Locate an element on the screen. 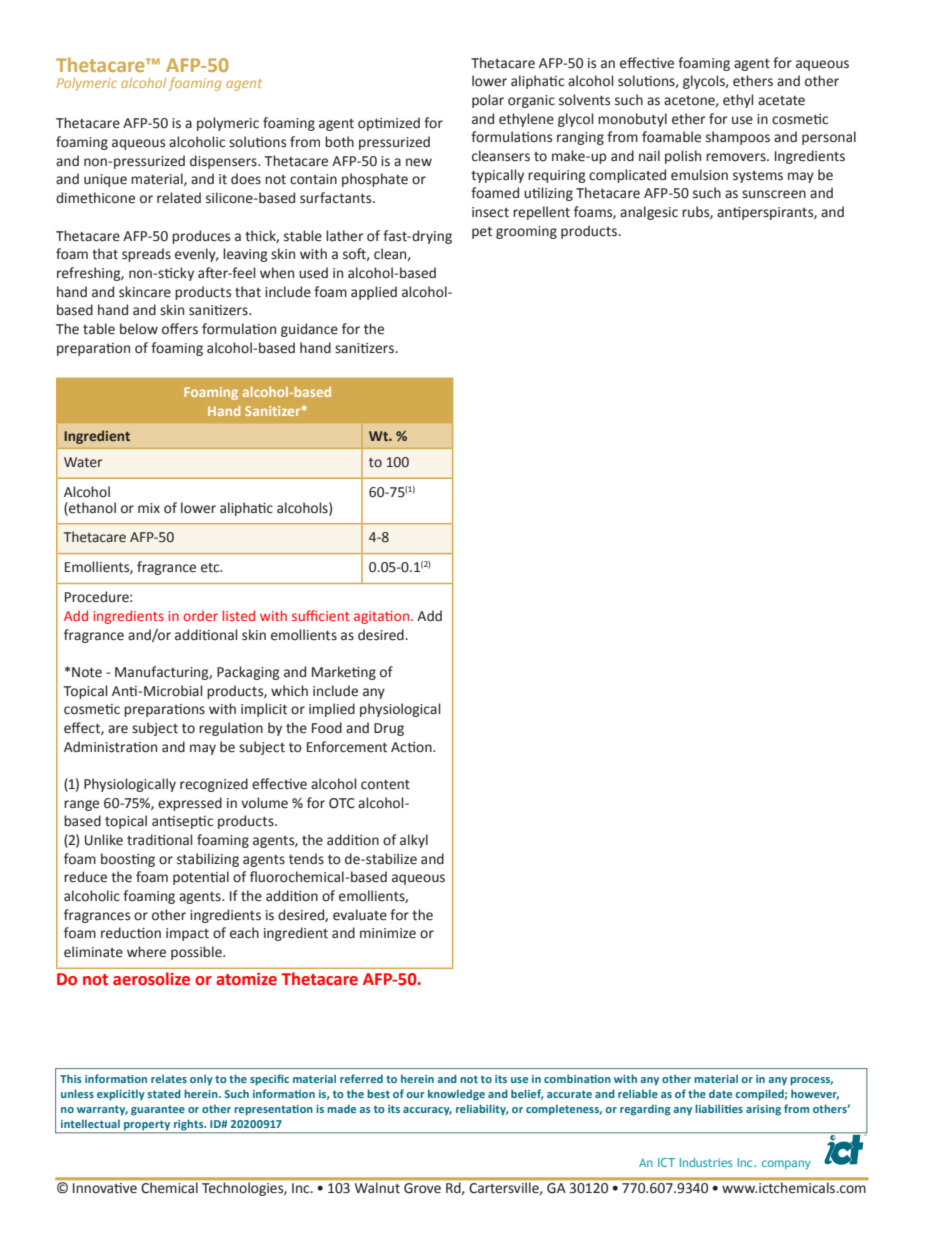 This screenshot has width=952, height=1233. property is located at coordinates (147, 1125).
